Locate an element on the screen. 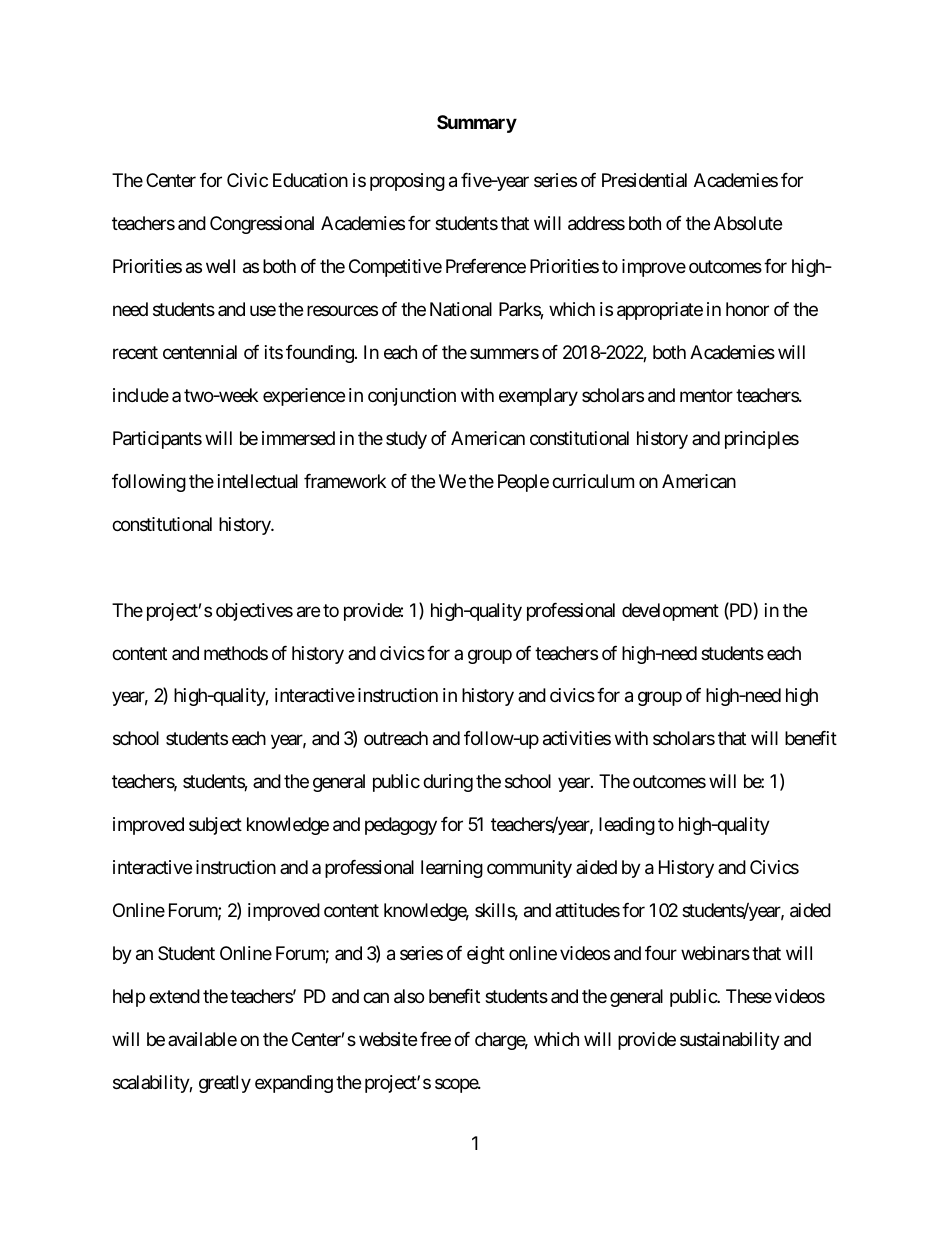  learning is located at coordinates (452, 869).
